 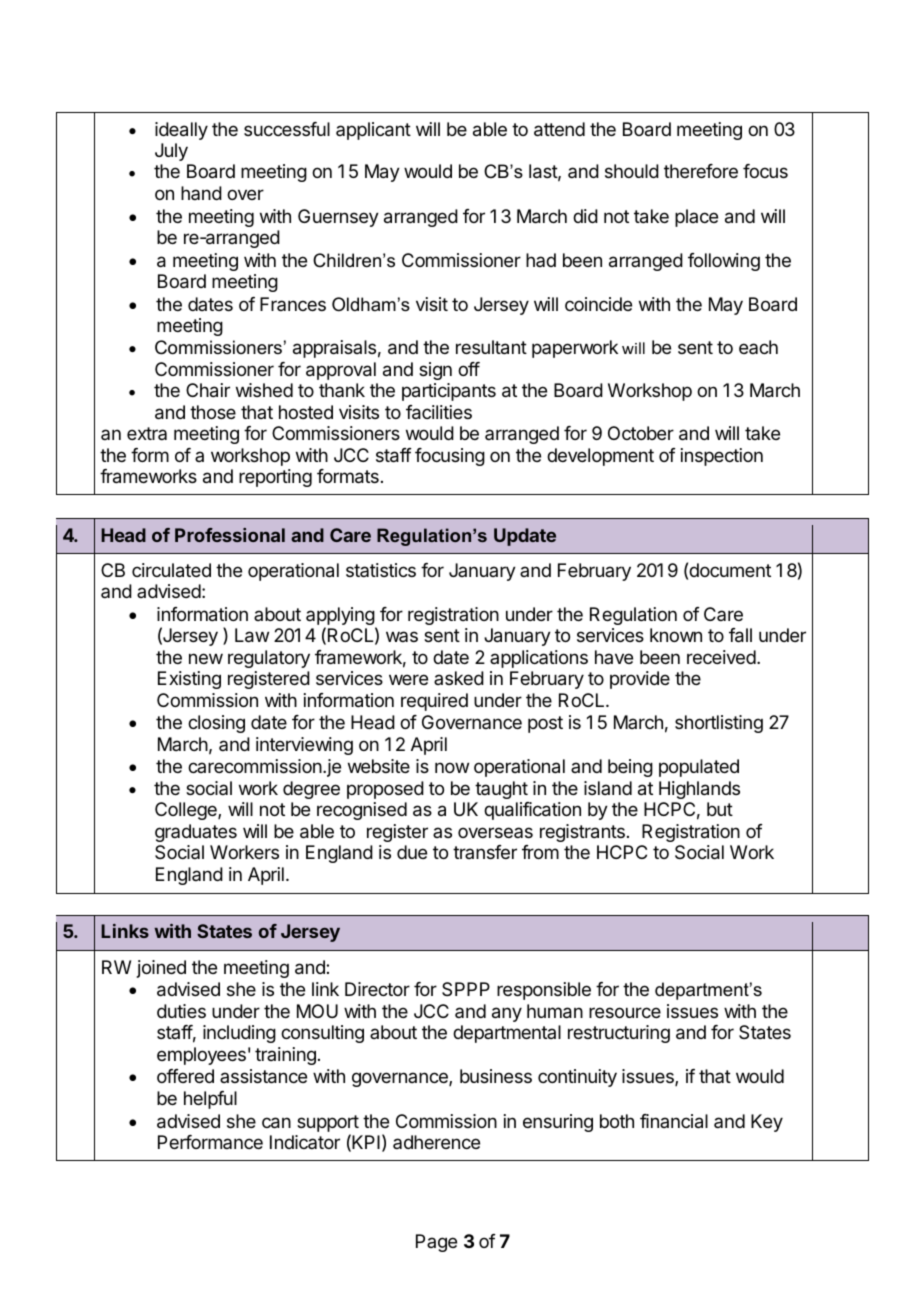 What do you see at coordinates (436, 1243) in the image?
I see `Page` at bounding box center [436, 1243].
